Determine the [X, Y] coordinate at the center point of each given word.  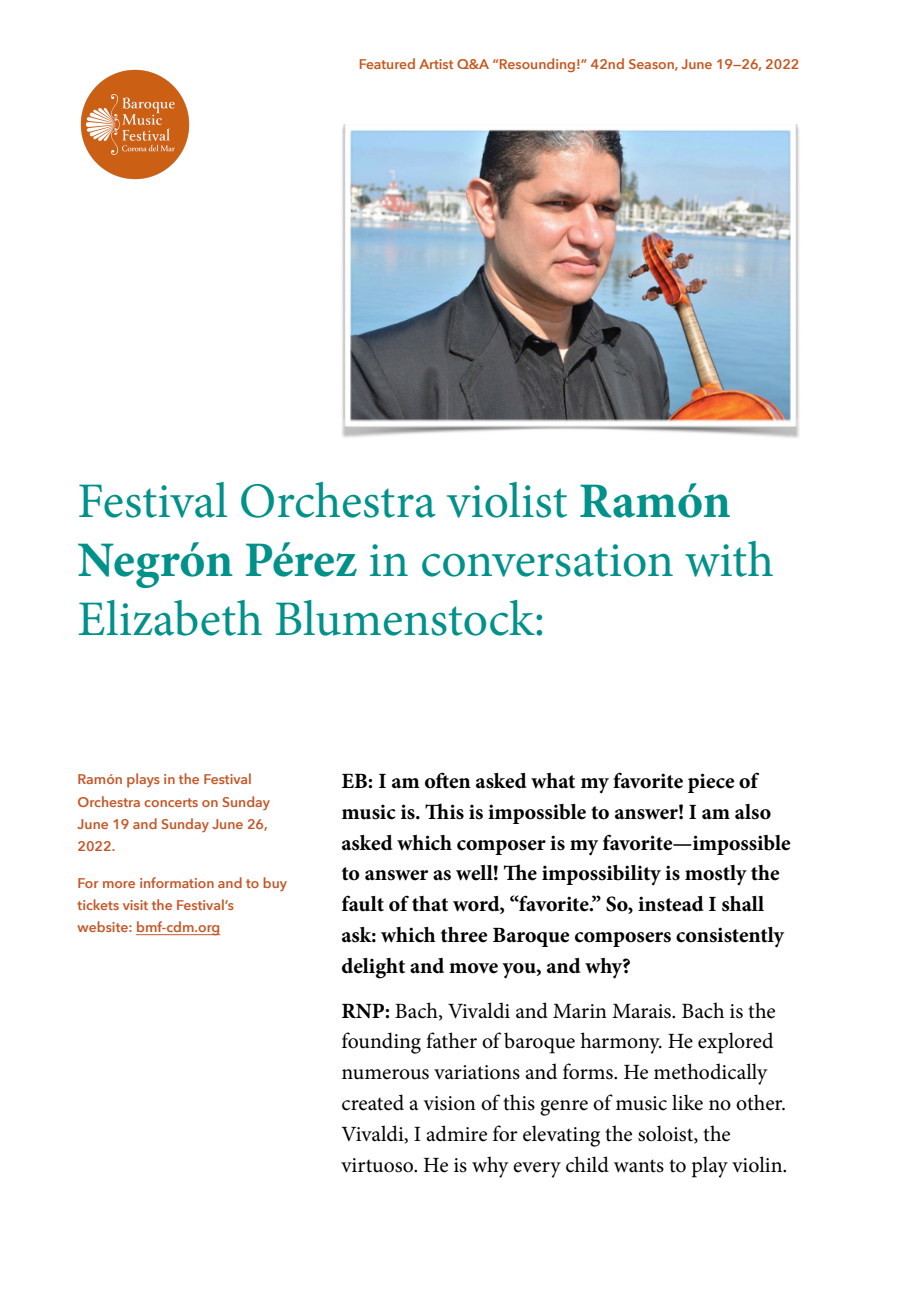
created [373, 1102]
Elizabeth [170, 618]
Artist [436, 64]
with [729, 559]
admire [456, 1133]
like [687, 1102]
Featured [387, 63]
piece [711, 783]
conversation [547, 560]
